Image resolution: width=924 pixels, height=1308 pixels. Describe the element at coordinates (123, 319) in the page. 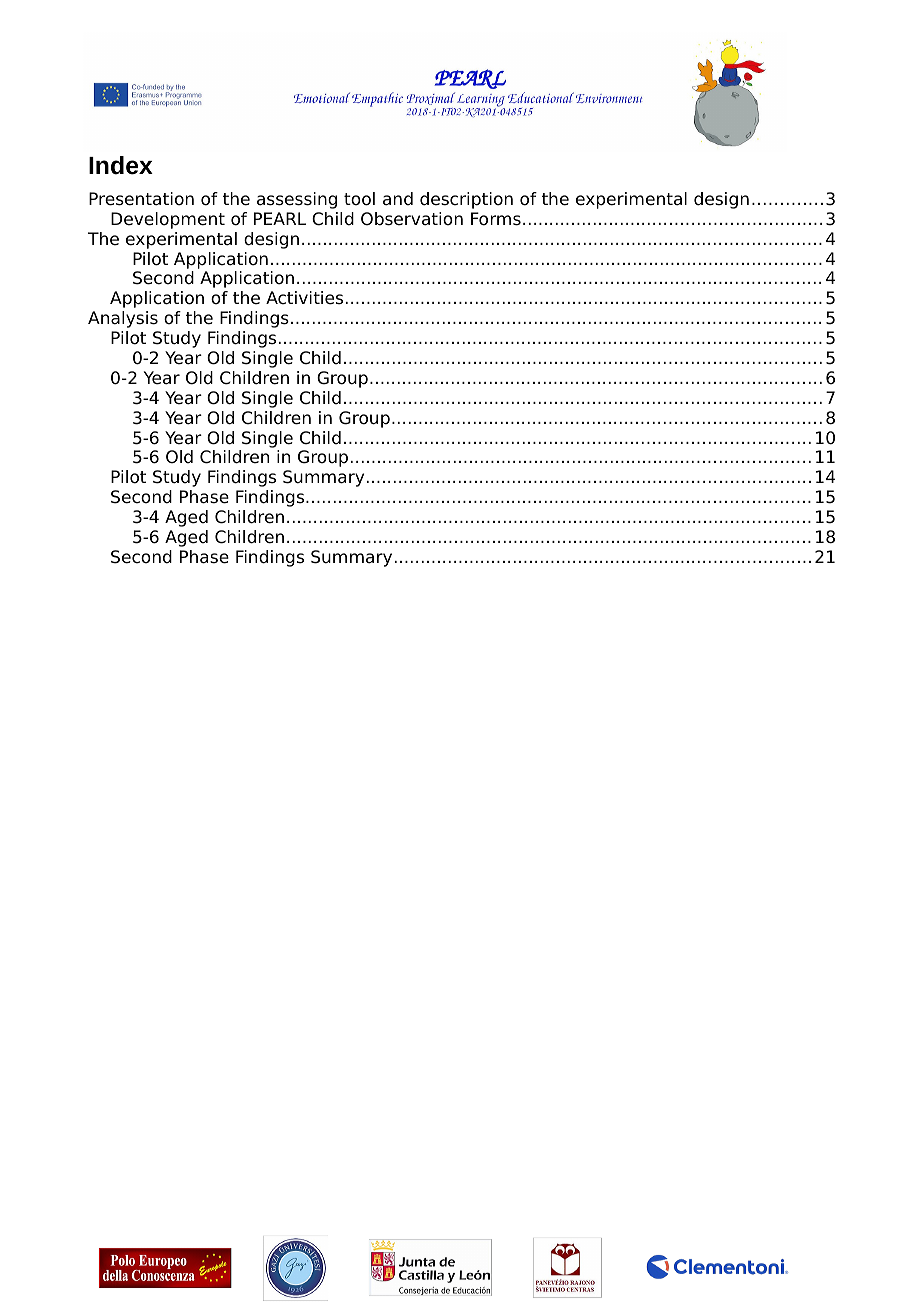

I see `Analysis` at that location.
